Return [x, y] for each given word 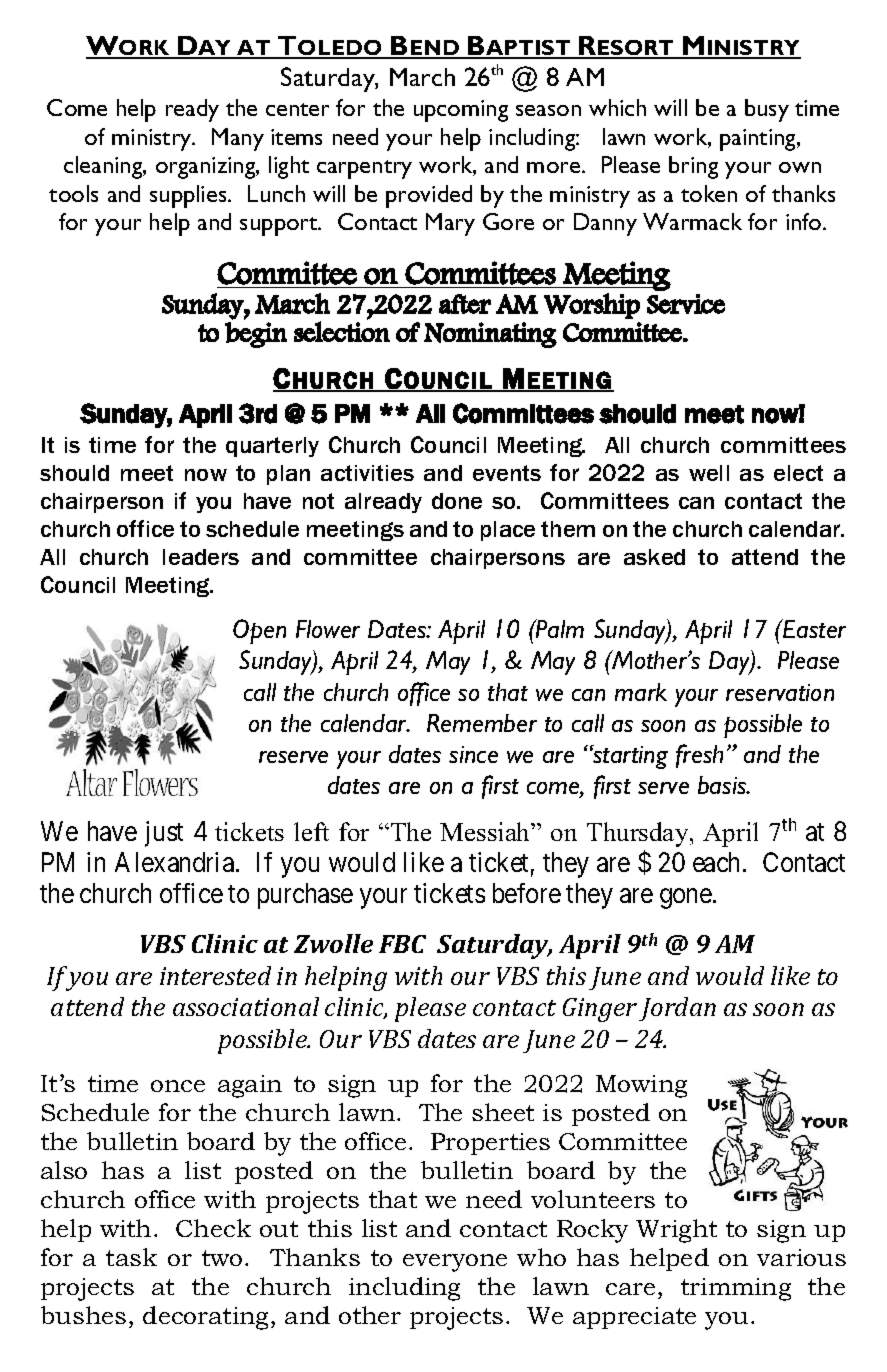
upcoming [461, 111]
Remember [482, 723]
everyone [455, 1263]
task [131, 1257]
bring [693, 167]
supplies [189, 196]
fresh [699, 756]
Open [259, 631]
